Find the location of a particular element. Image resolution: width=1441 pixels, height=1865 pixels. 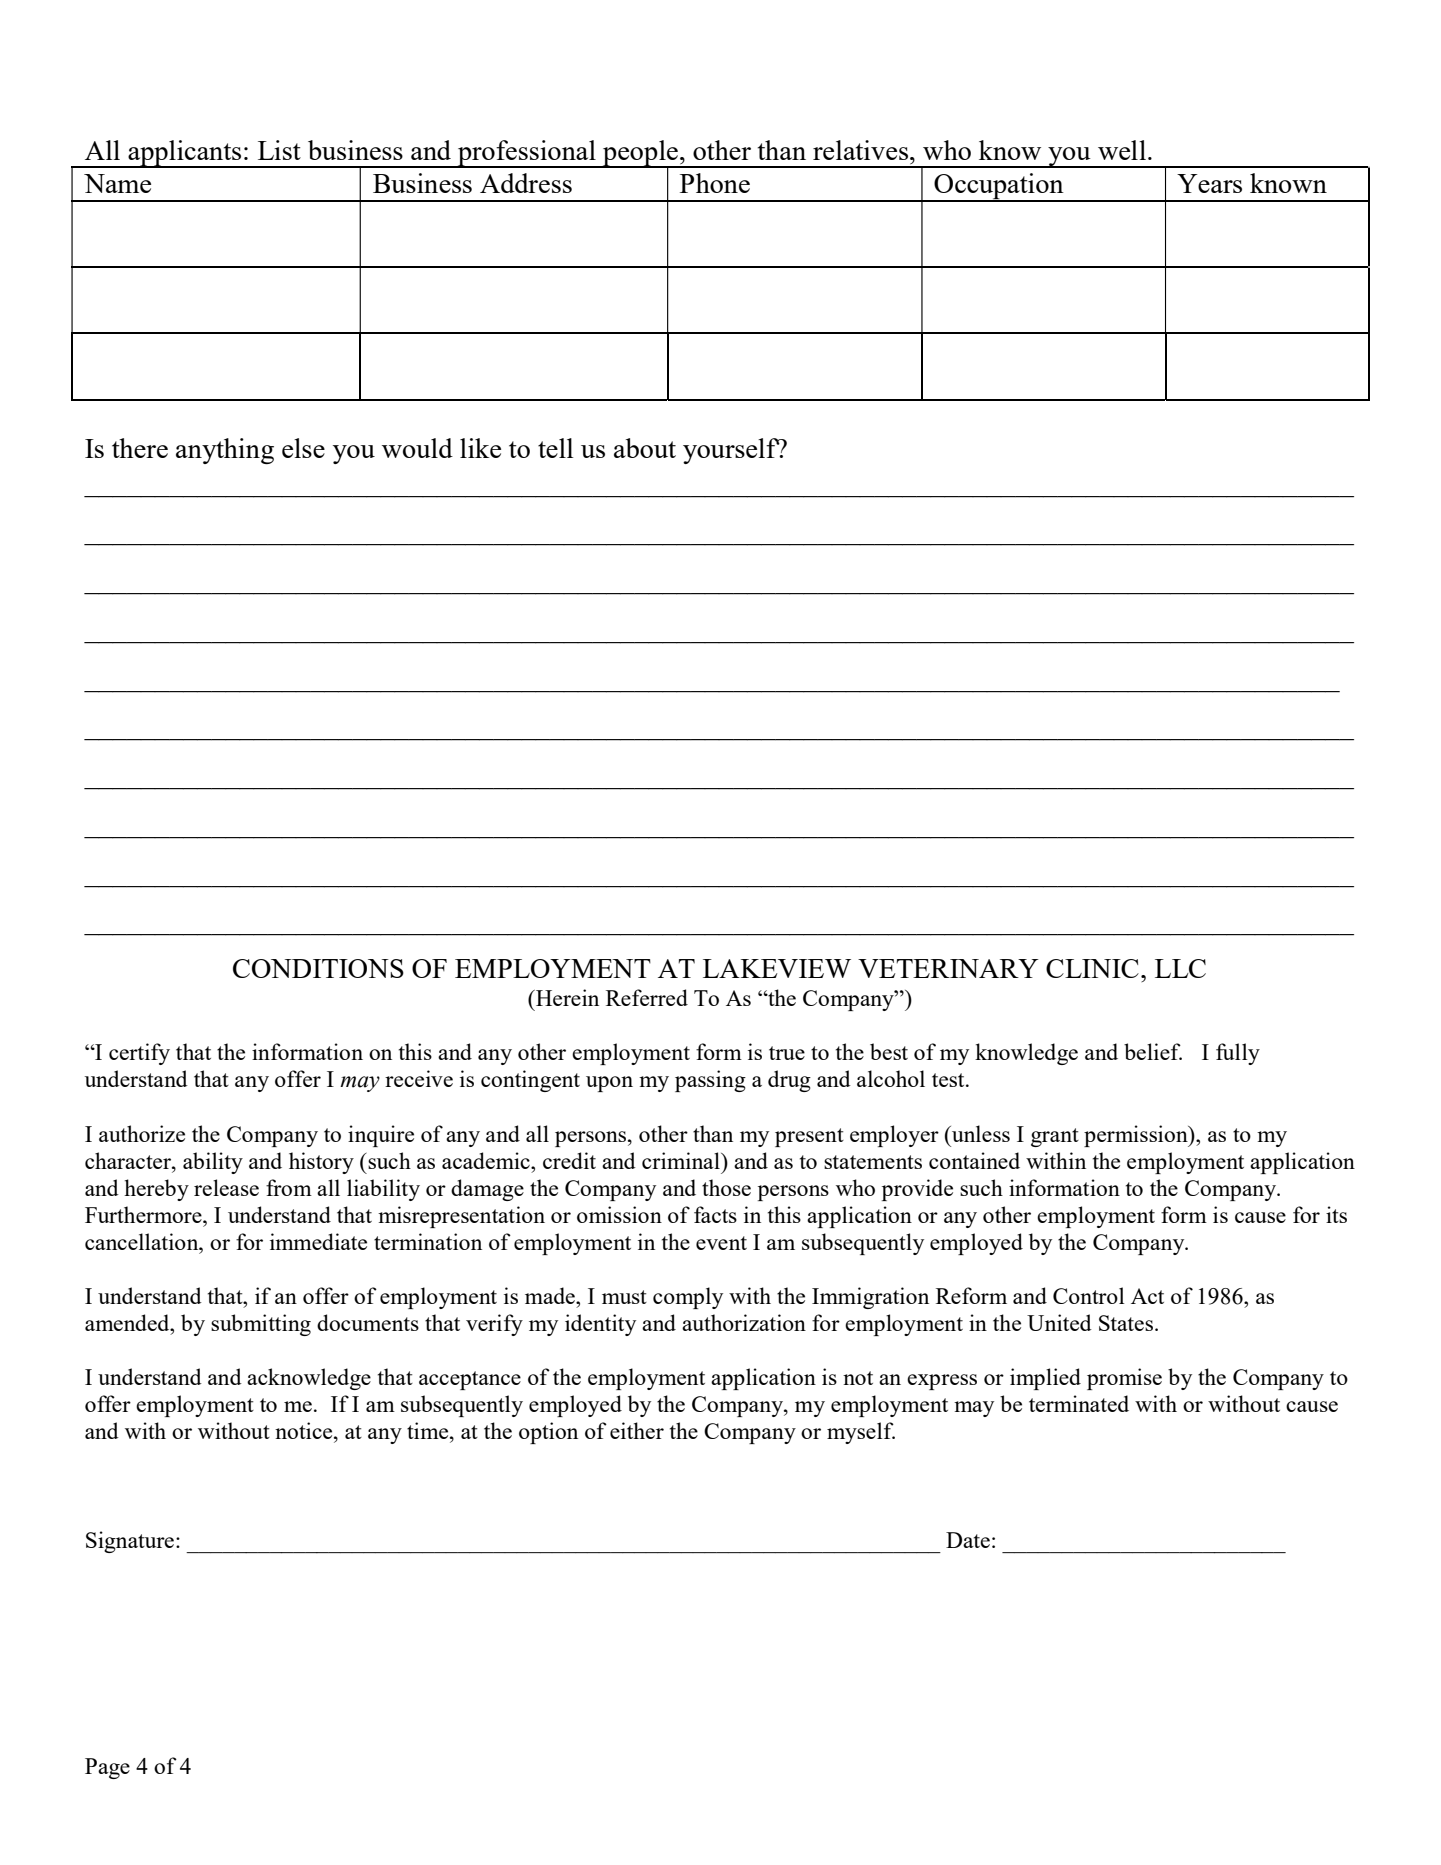

Phone is located at coordinates (715, 183).
